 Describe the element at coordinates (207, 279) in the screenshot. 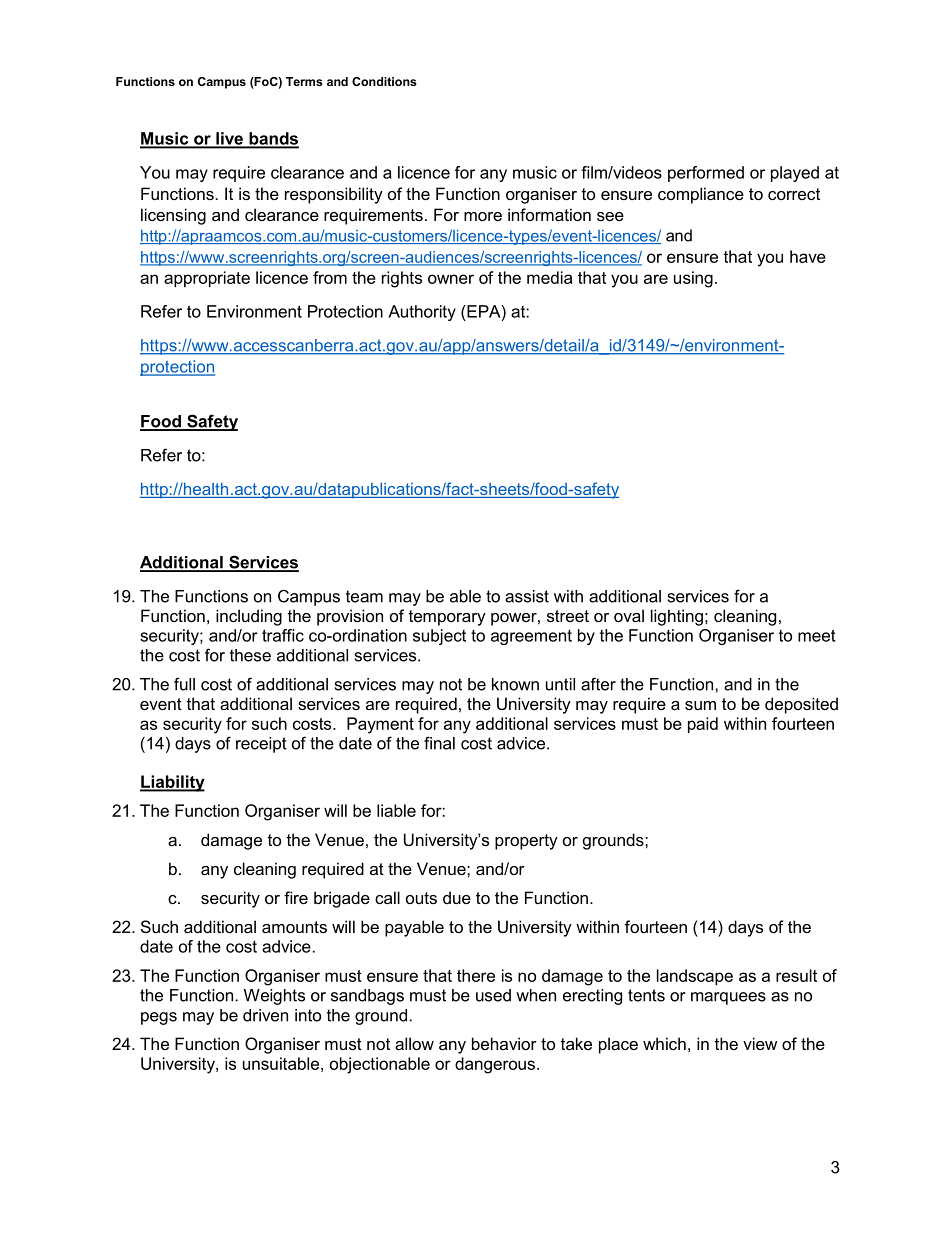

I see `appropriate` at that location.
